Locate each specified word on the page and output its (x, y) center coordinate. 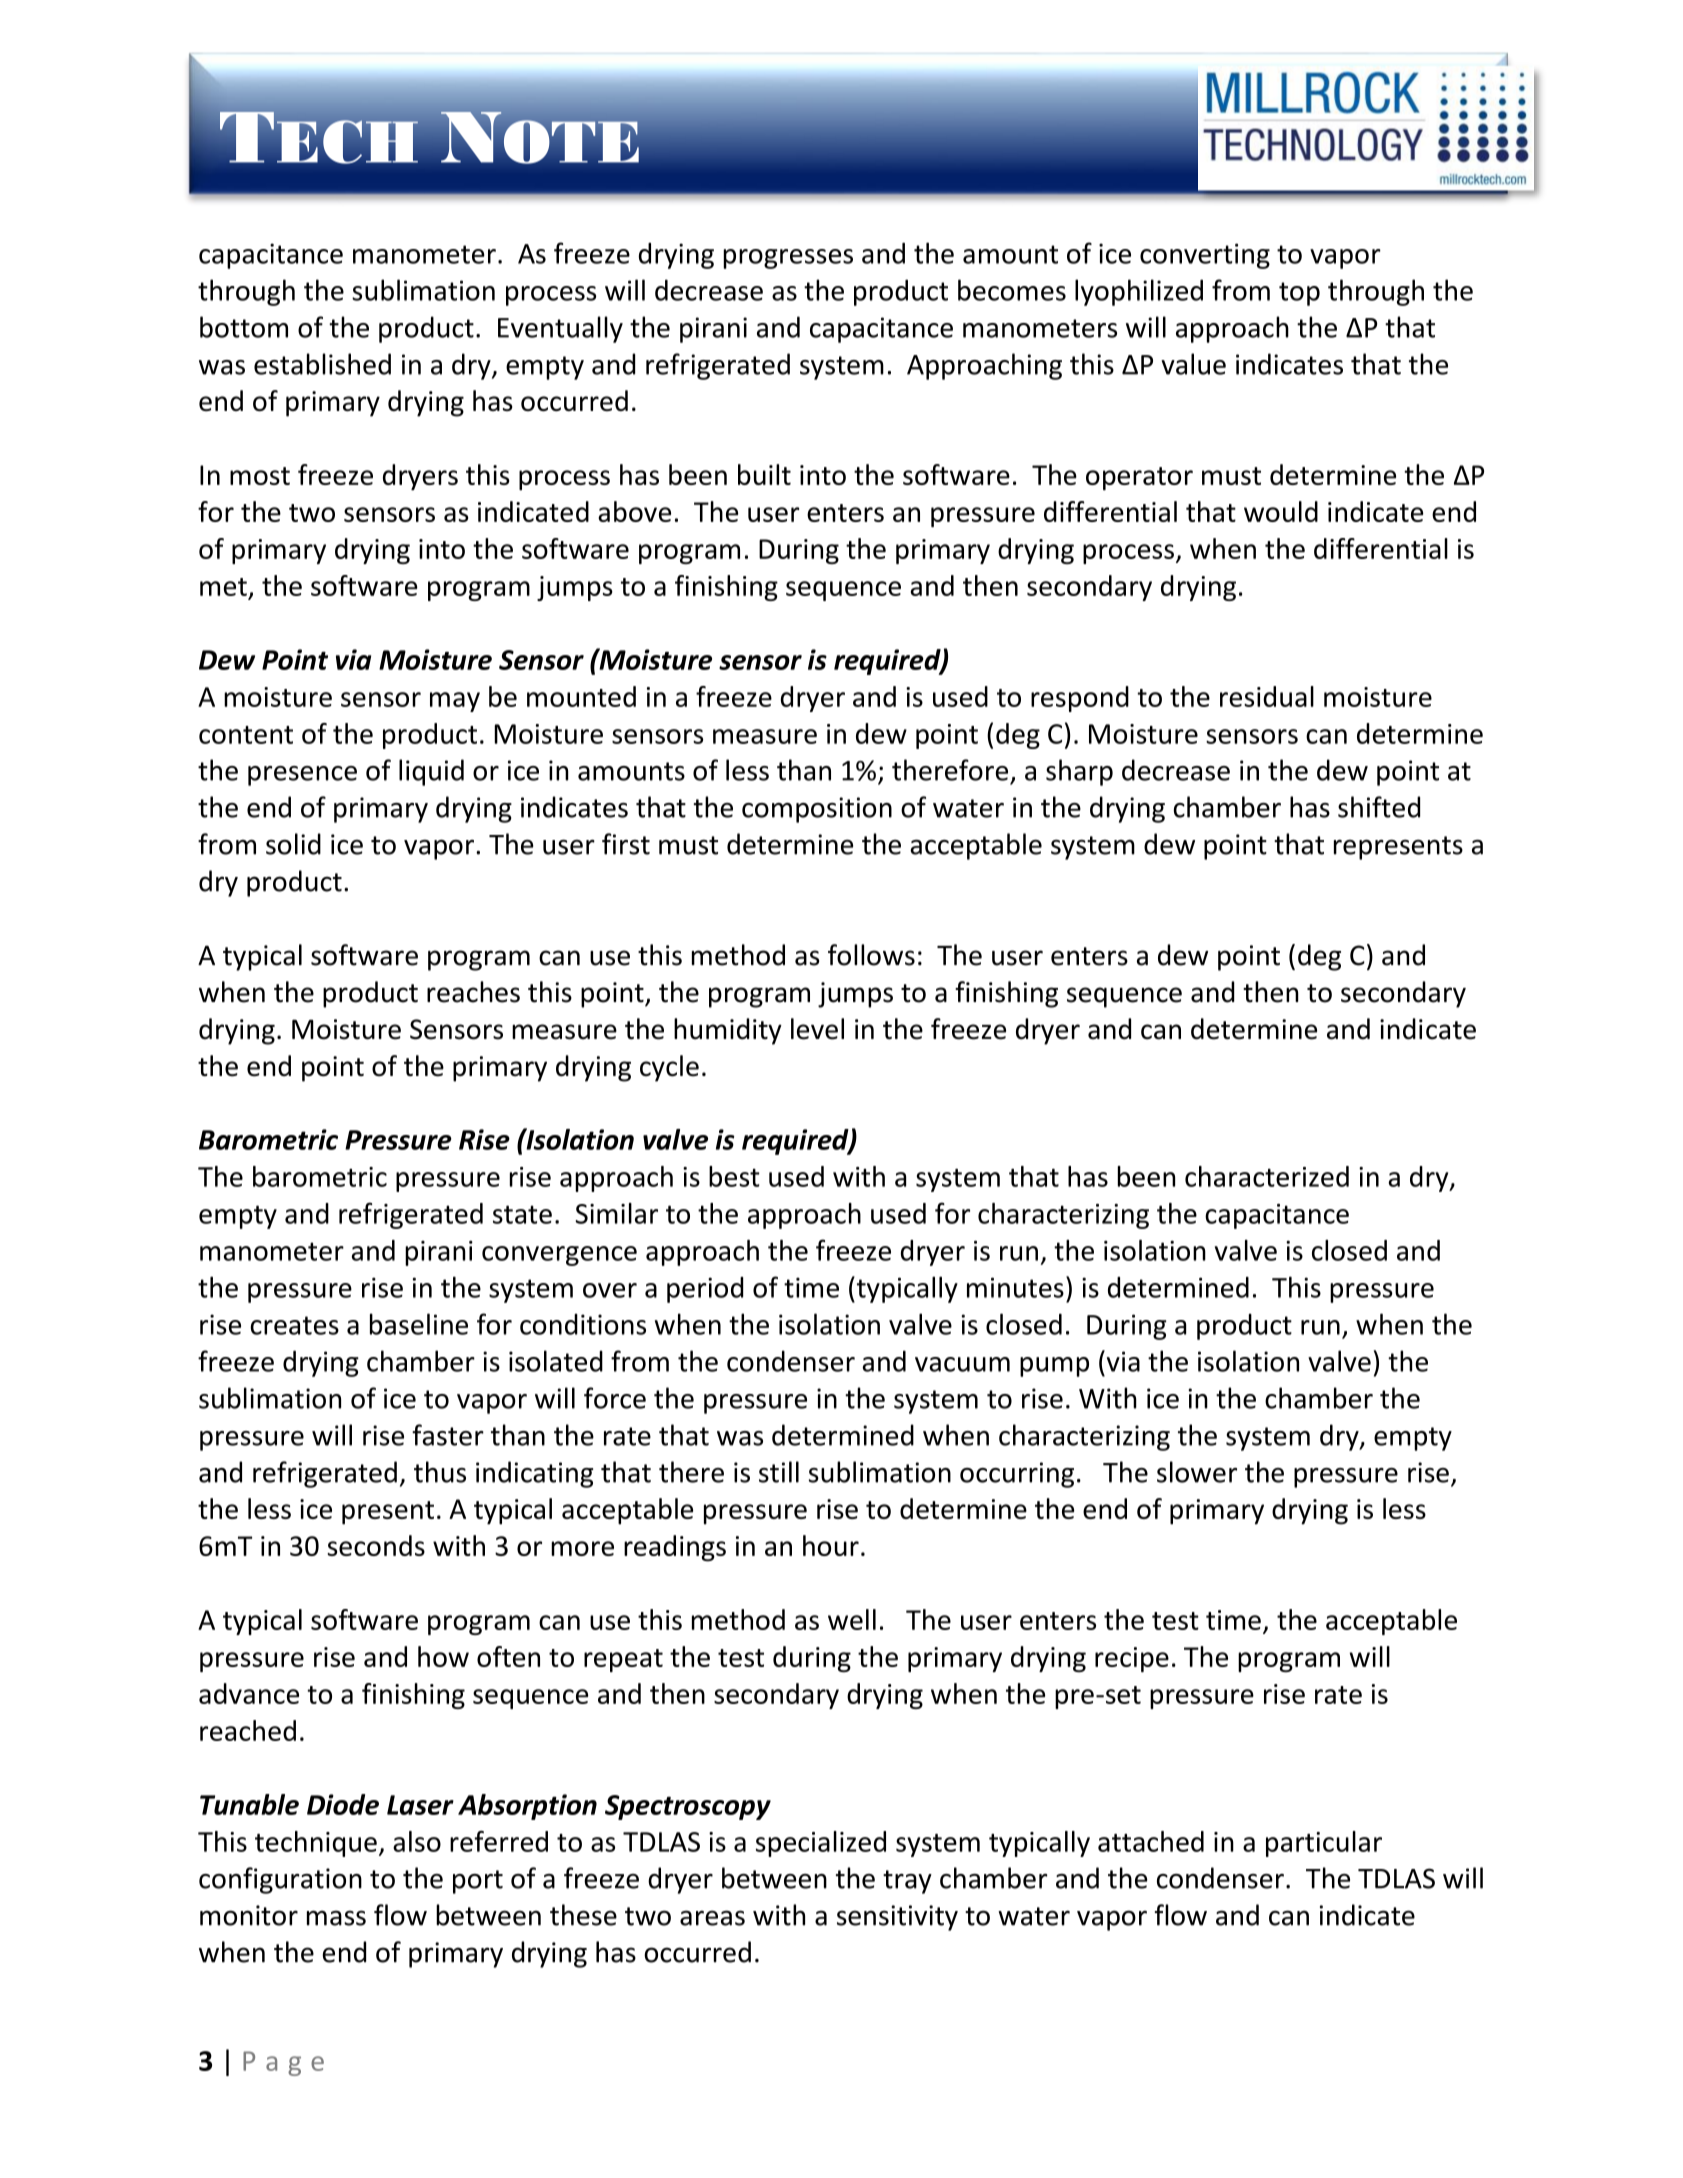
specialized (821, 1844)
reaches (473, 992)
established (322, 364)
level (817, 1029)
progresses (788, 259)
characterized (1267, 1176)
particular (1324, 1844)
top (1299, 294)
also (417, 1841)
